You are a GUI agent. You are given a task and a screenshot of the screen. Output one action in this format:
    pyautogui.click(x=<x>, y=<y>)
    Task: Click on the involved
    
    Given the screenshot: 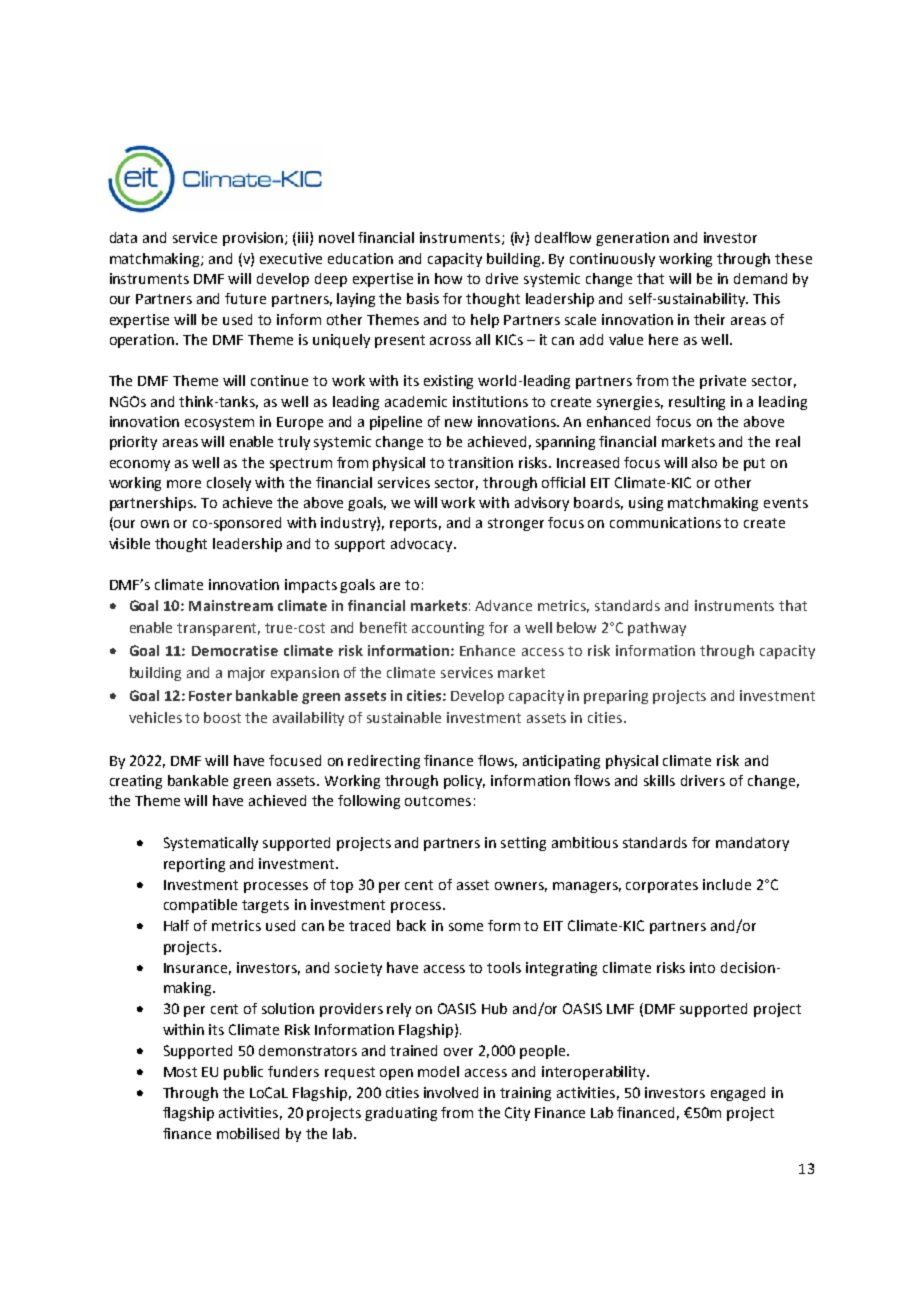 What is the action you would take?
    pyautogui.click(x=451, y=1092)
